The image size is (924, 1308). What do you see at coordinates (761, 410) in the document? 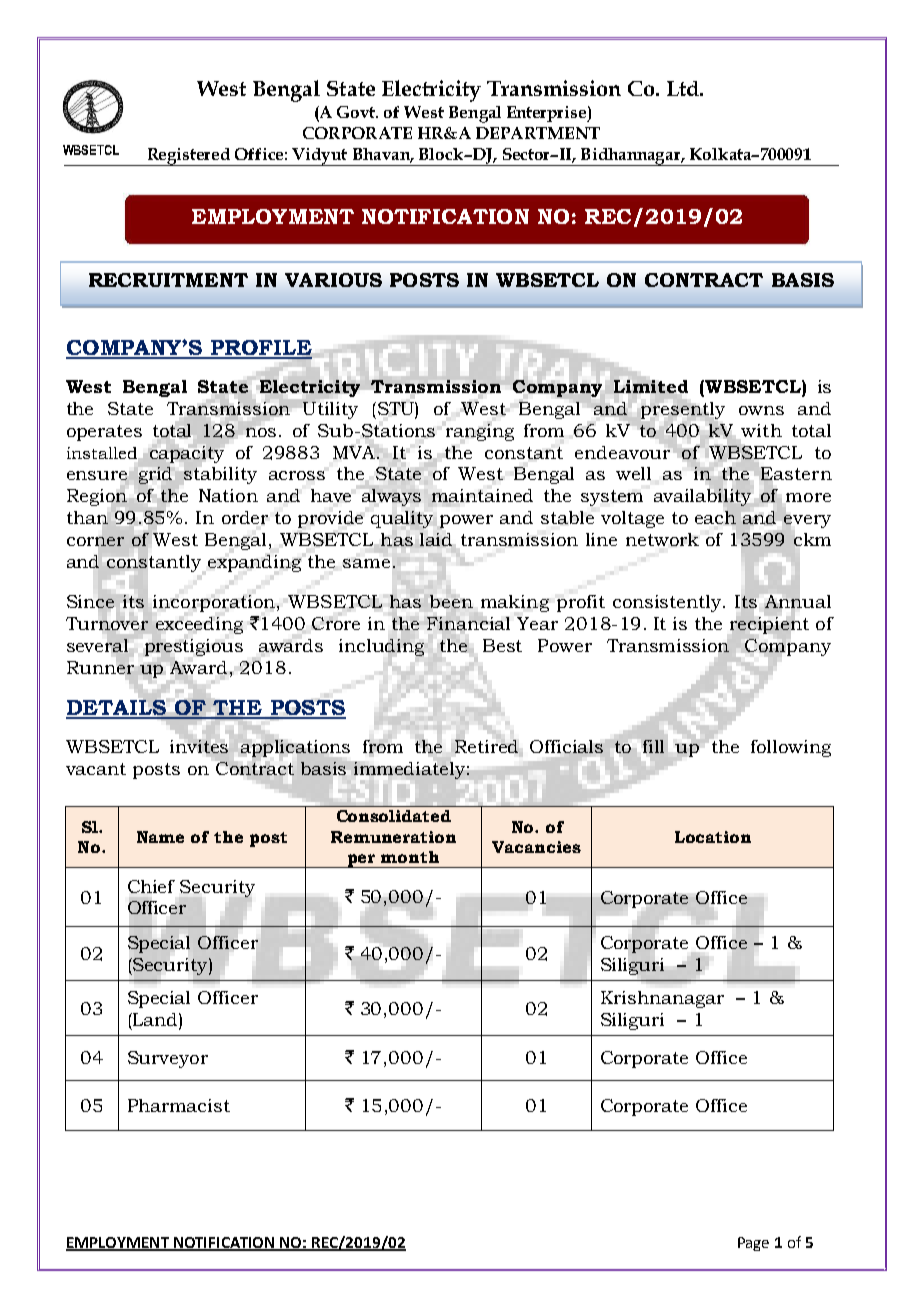
I see `owns` at bounding box center [761, 410].
